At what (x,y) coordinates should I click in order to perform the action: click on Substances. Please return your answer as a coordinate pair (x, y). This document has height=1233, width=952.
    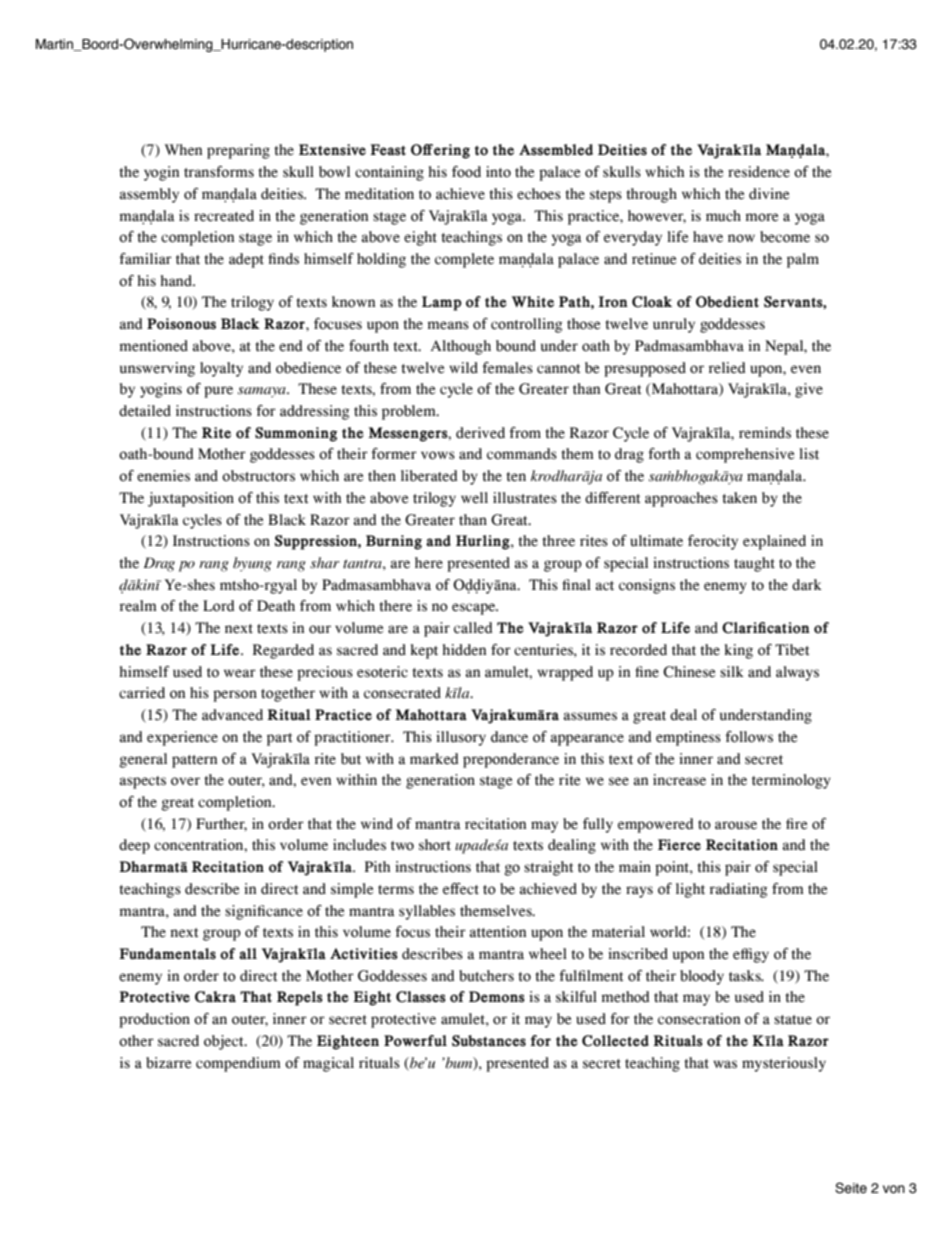
    Looking at the image, I should click on (489, 1041).
